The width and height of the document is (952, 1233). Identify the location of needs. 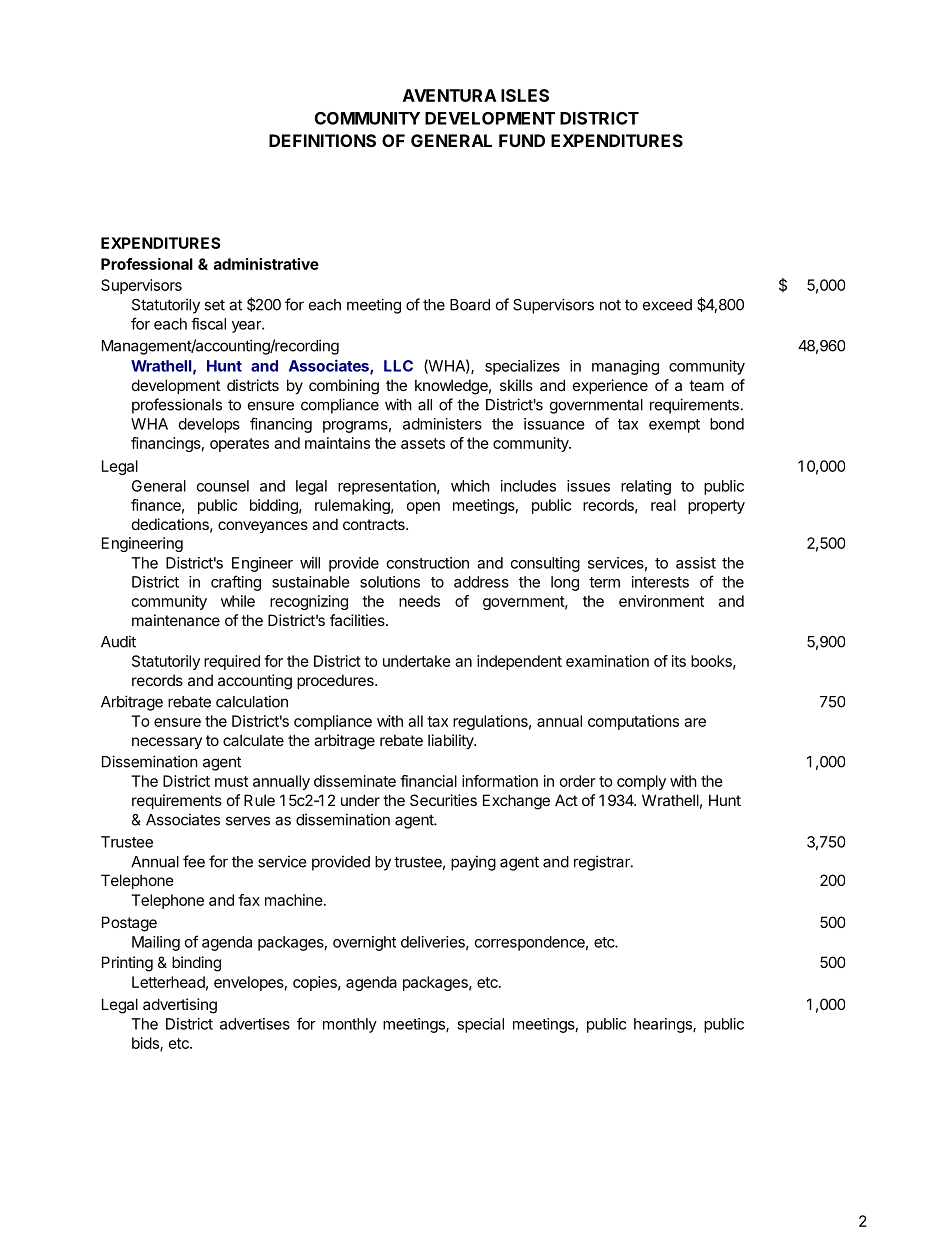
(419, 601).
